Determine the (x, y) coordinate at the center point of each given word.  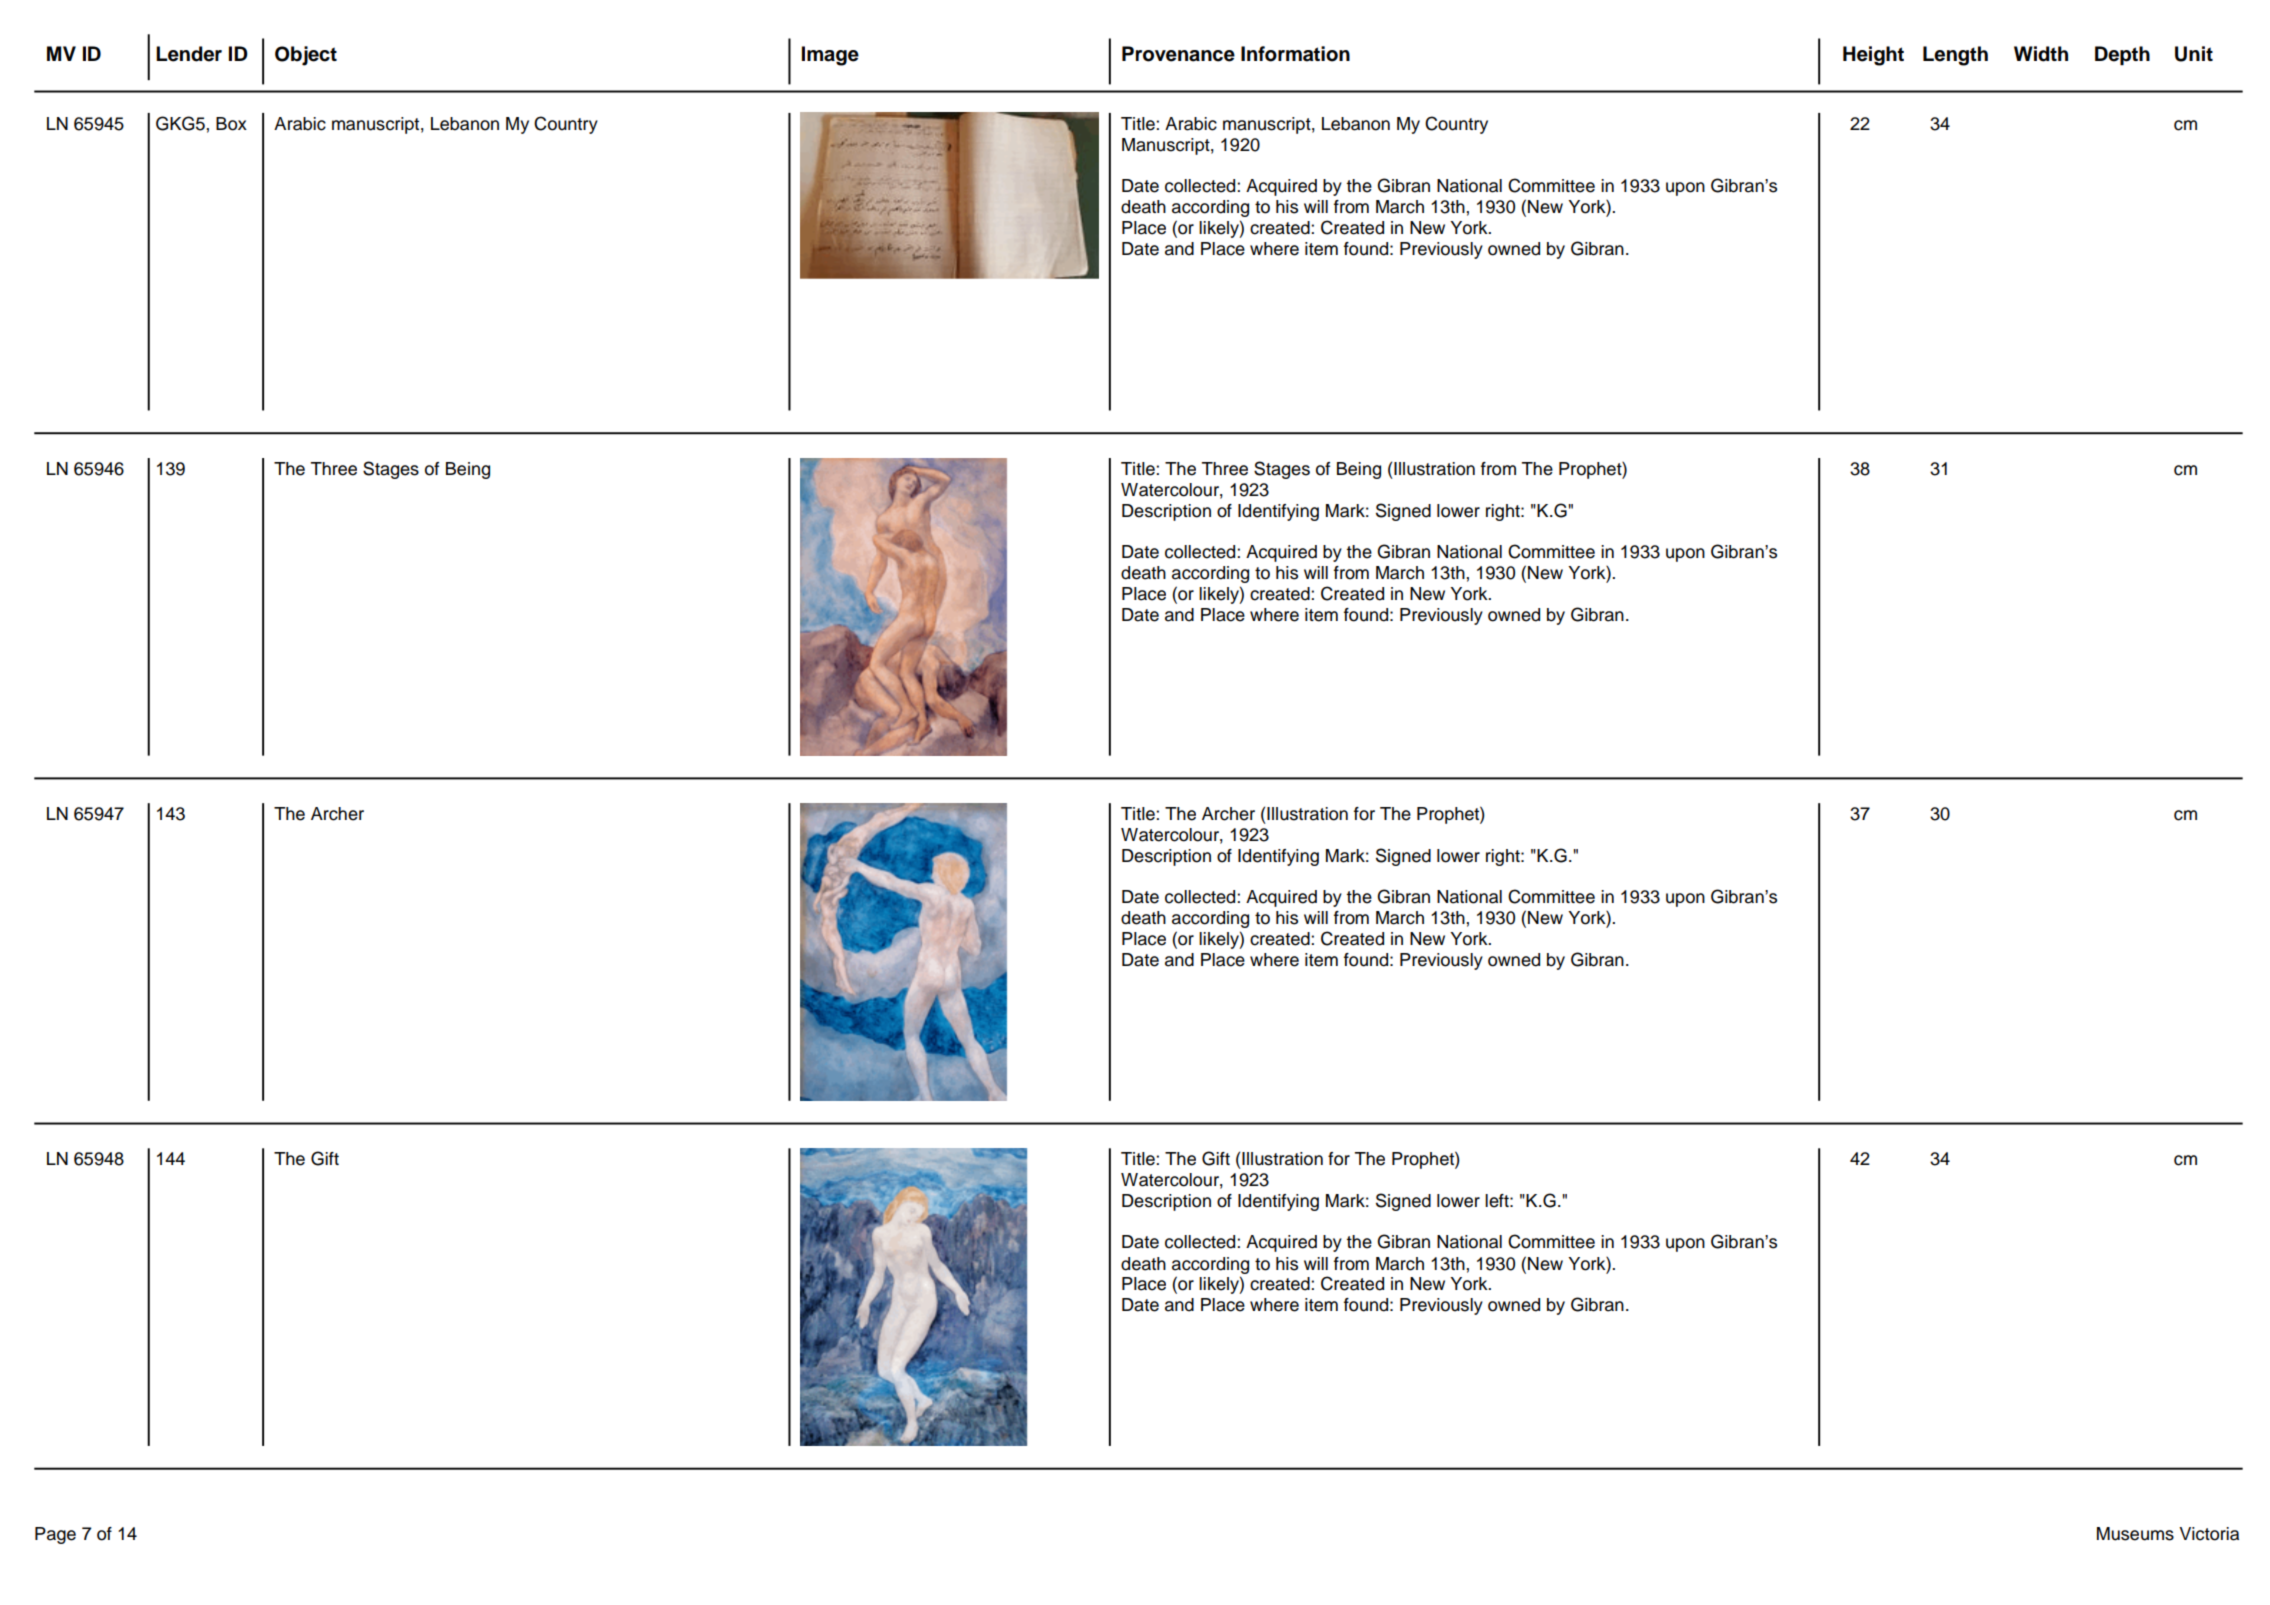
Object (306, 56)
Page (55, 1535)
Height (1873, 56)
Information (1295, 54)
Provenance (1178, 54)
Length (1955, 56)
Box (231, 124)
